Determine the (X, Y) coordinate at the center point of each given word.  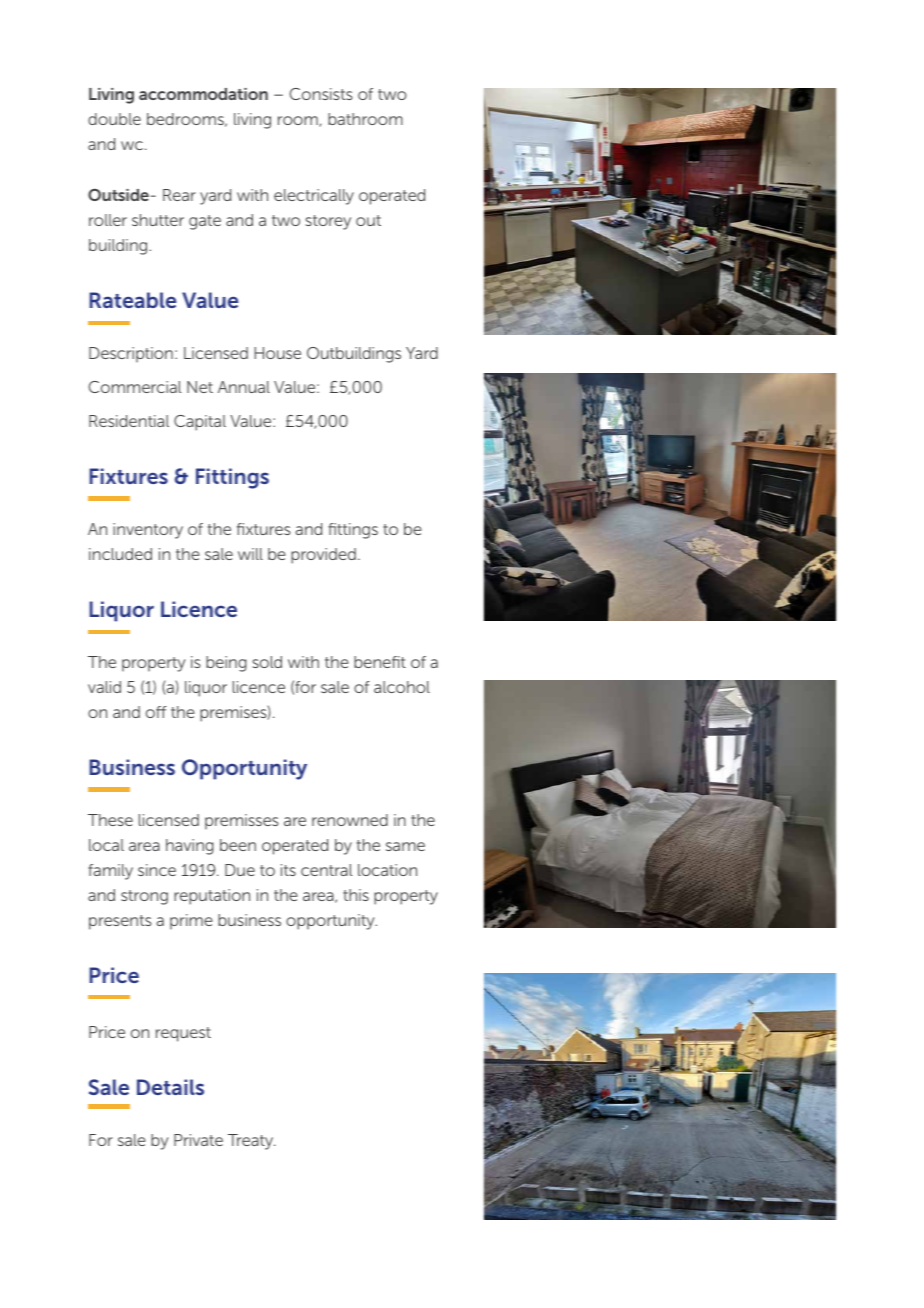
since (157, 870)
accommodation (203, 94)
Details (170, 1087)
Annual (244, 387)
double (114, 119)
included (120, 554)
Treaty (252, 1142)
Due (240, 870)
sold (267, 662)
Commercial (135, 387)
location (387, 870)
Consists (321, 94)
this (356, 895)
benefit (380, 662)
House (277, 353)
